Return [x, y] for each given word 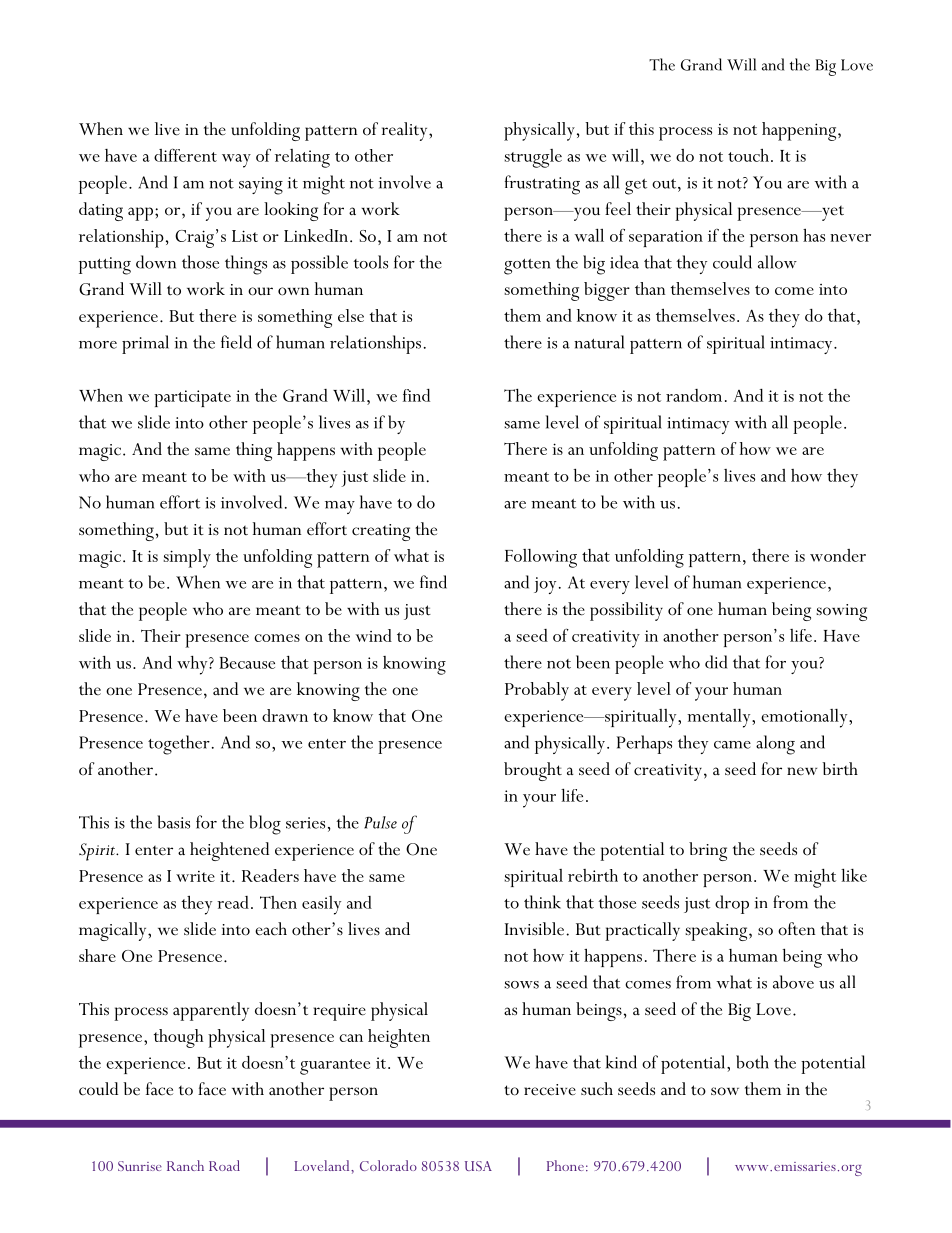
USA [478, 1166]
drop [732, 904]
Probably [537, 691]
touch [748, 155]
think [542, 902]
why [193, 665]
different [185, 155]
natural [599, 342]
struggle [533, 158]
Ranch [185, 1165]
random [694, 395]
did [716, 662]
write [195, 876]
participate [192, 398]
